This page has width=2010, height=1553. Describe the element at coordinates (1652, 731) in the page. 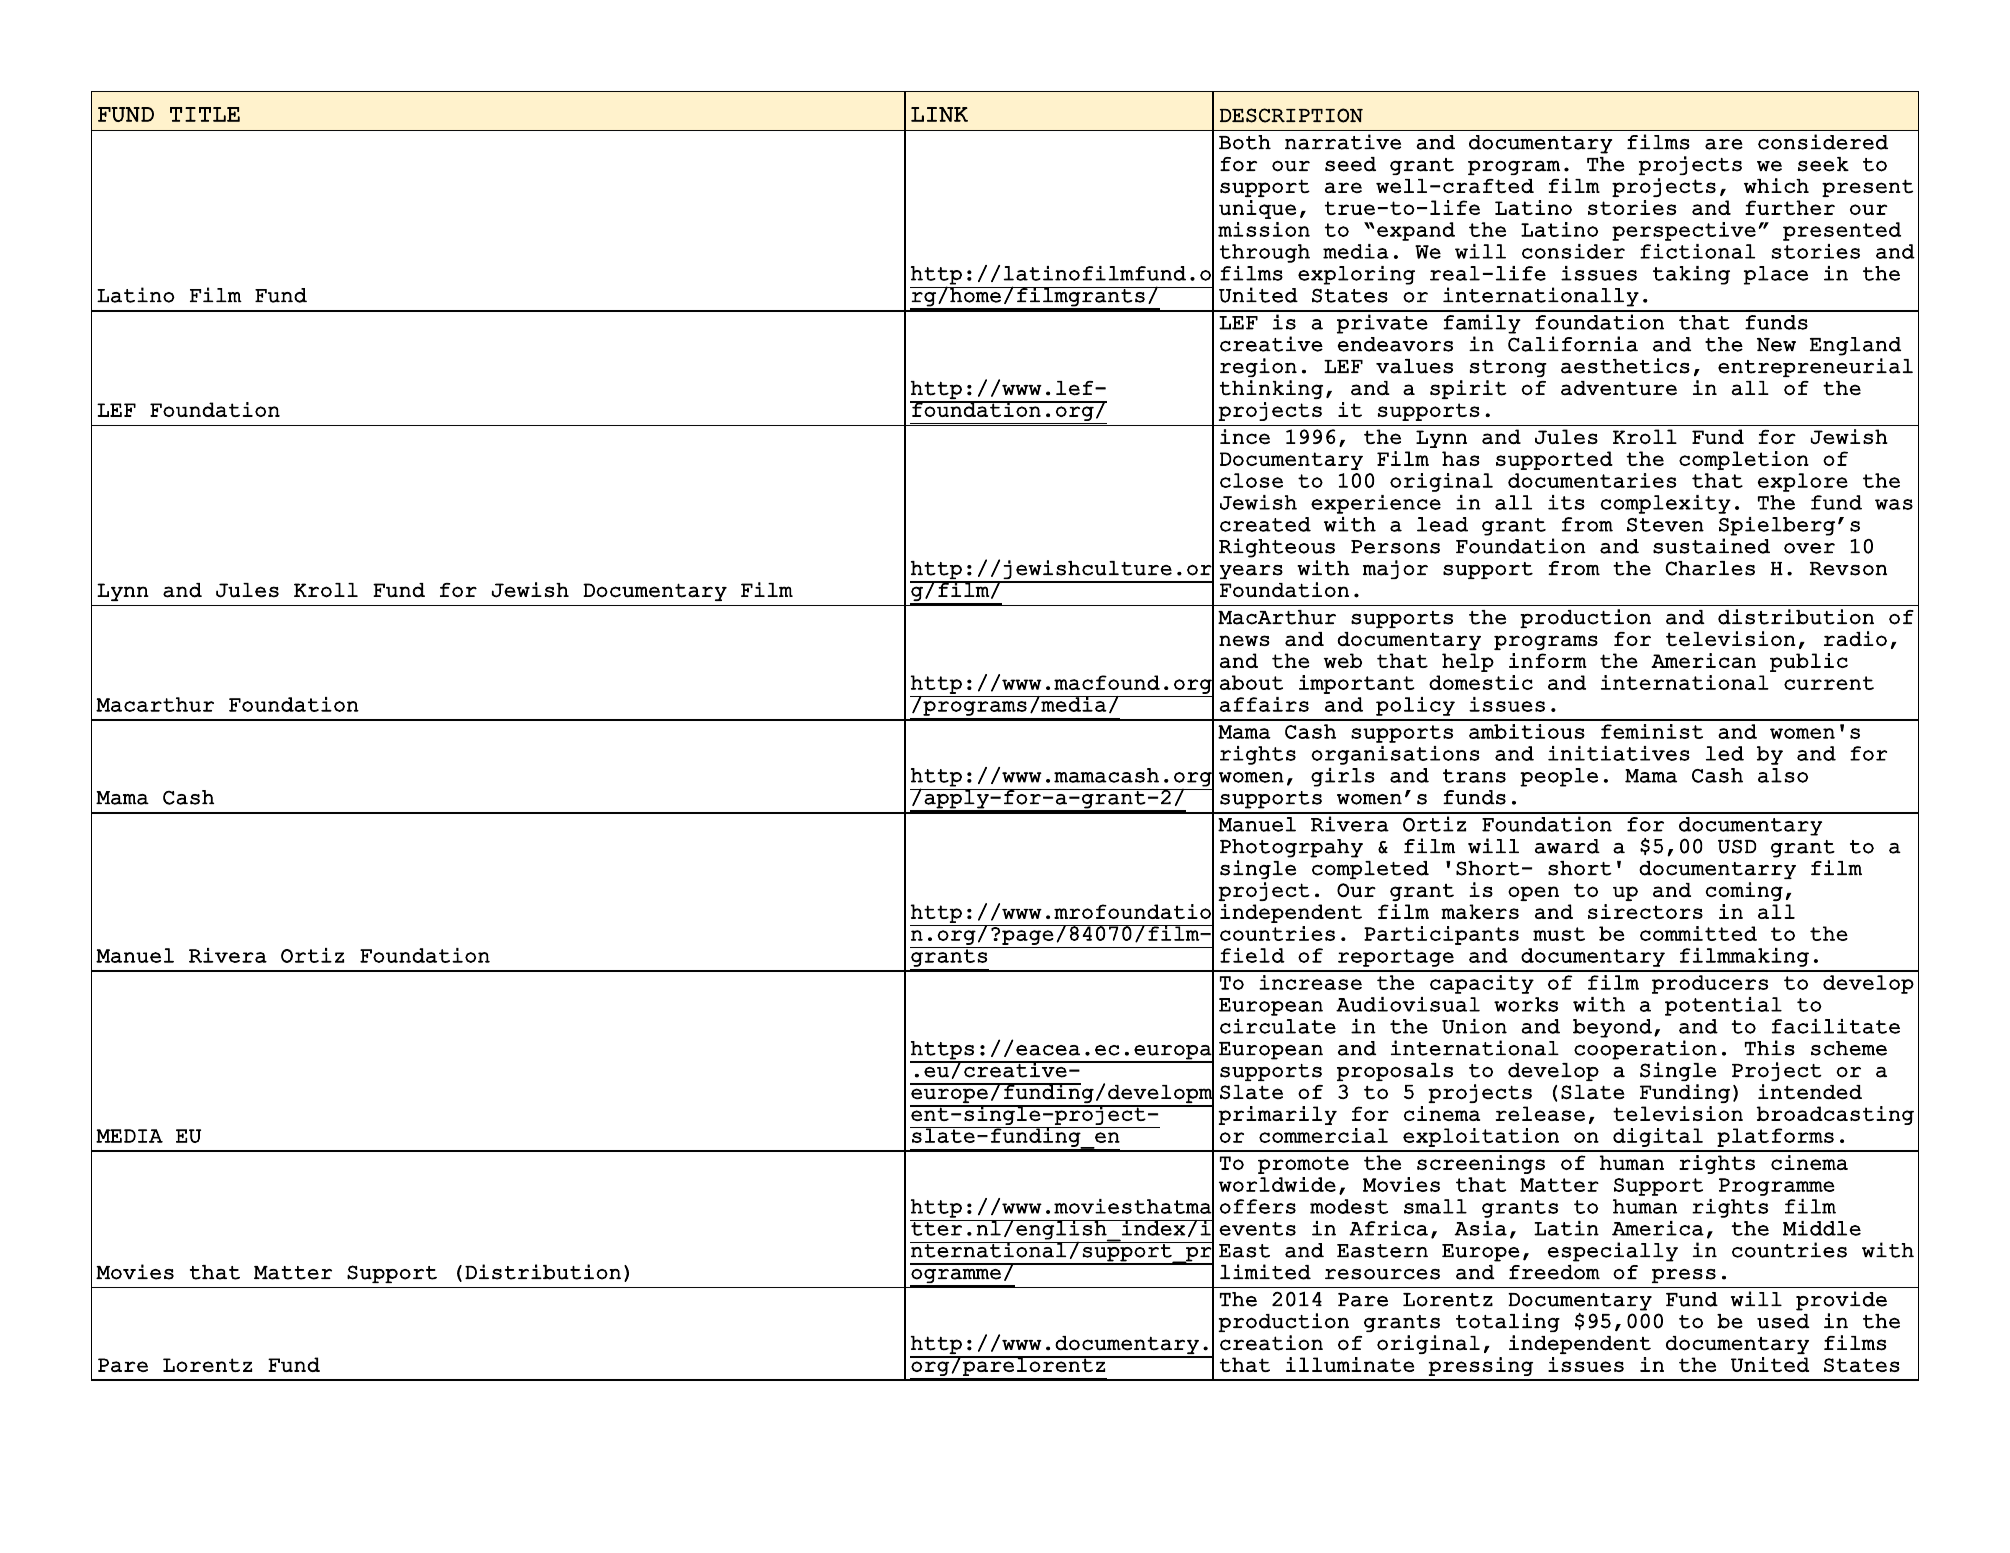

I see `feminist` at that location.
